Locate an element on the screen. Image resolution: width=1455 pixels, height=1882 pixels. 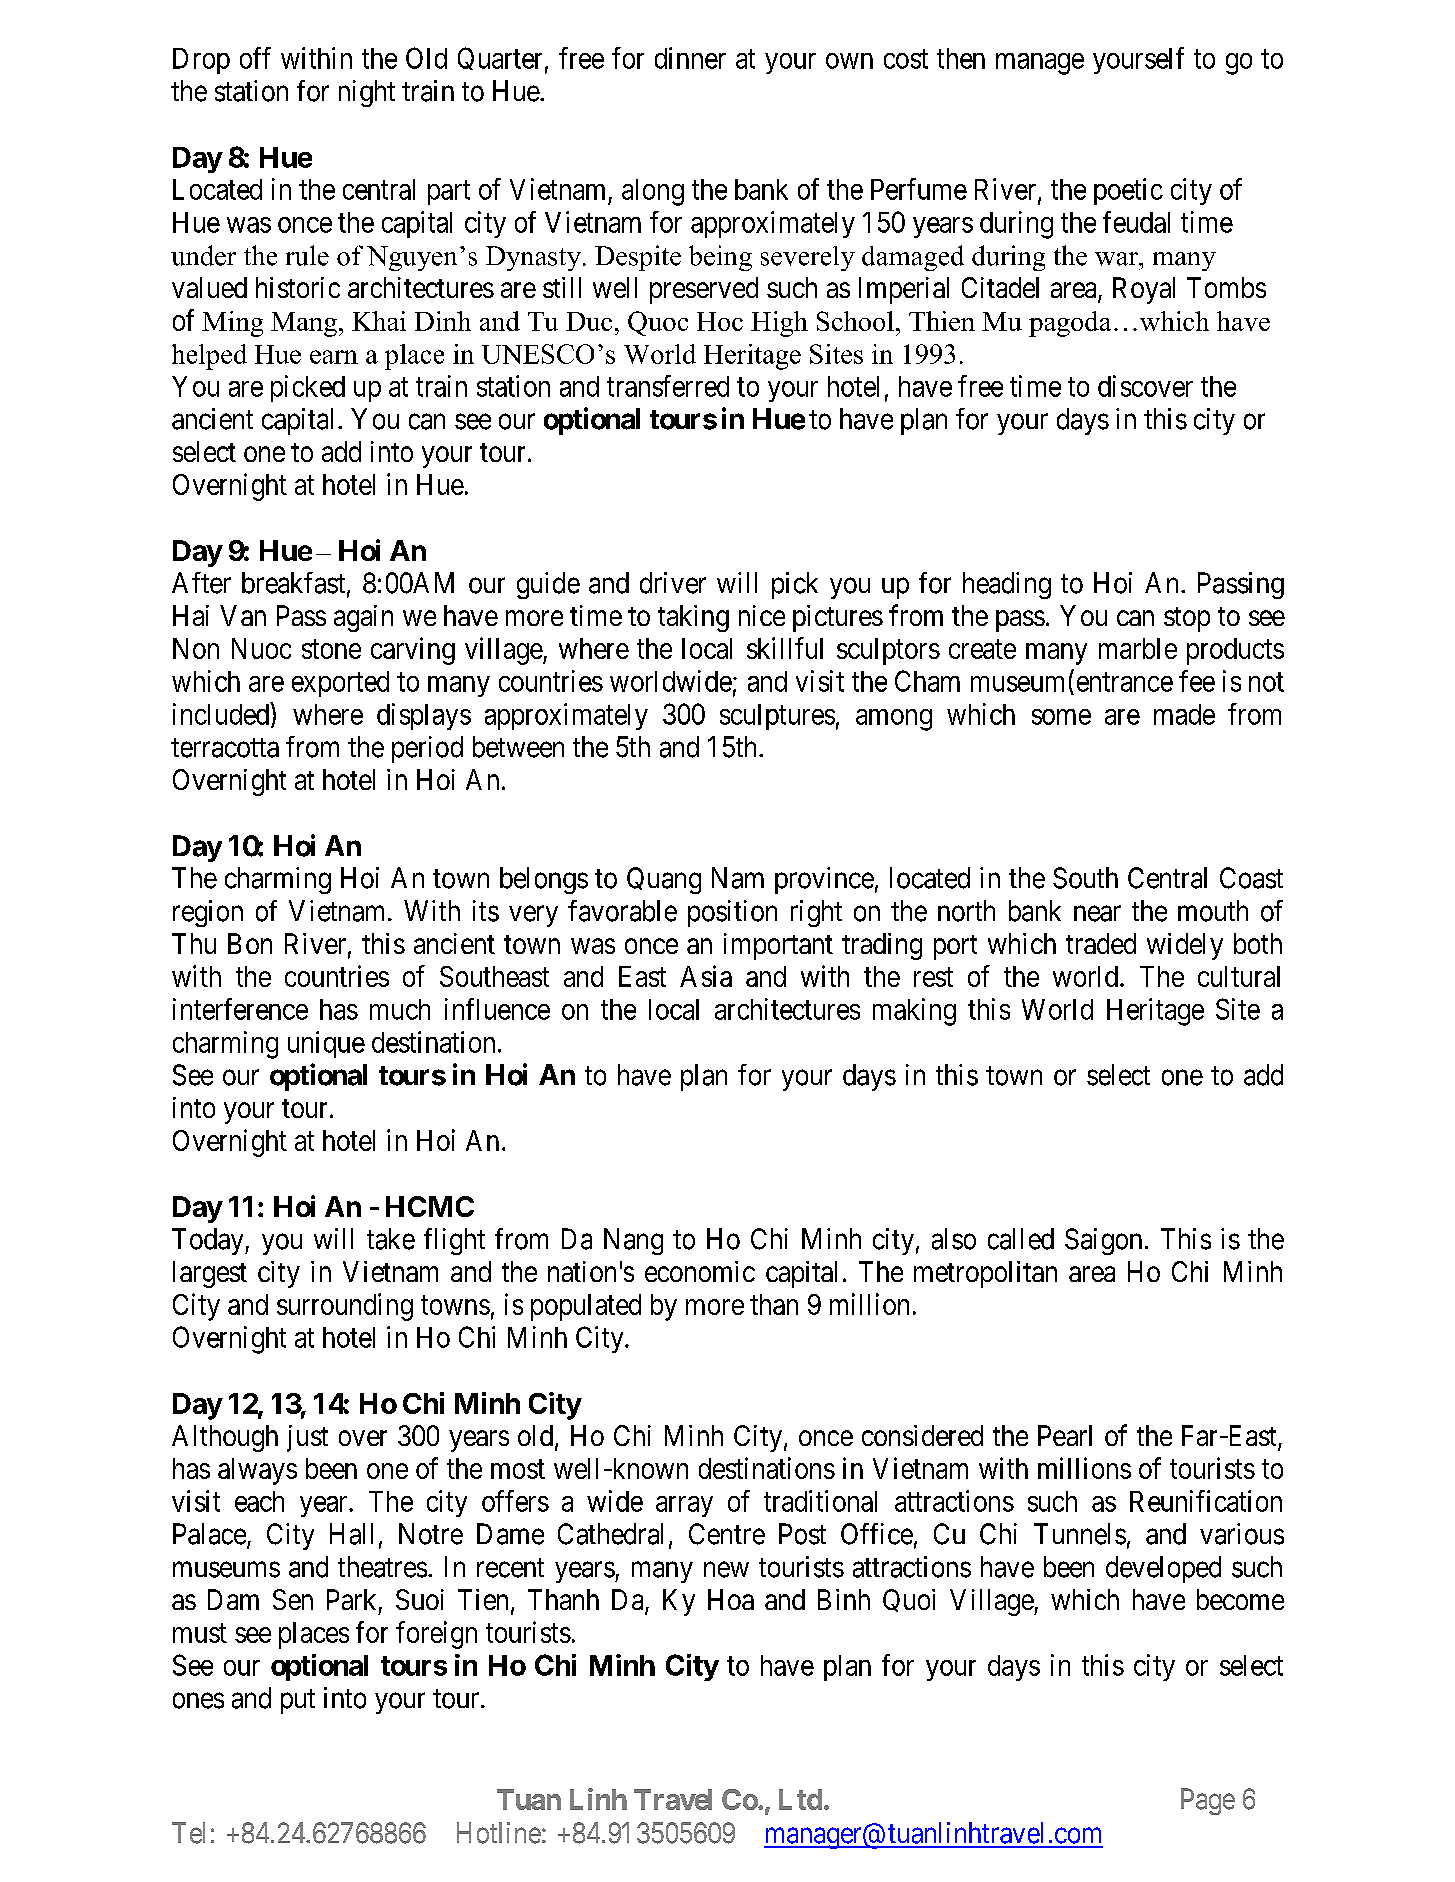
put is located at coordinates (298, 1701).
